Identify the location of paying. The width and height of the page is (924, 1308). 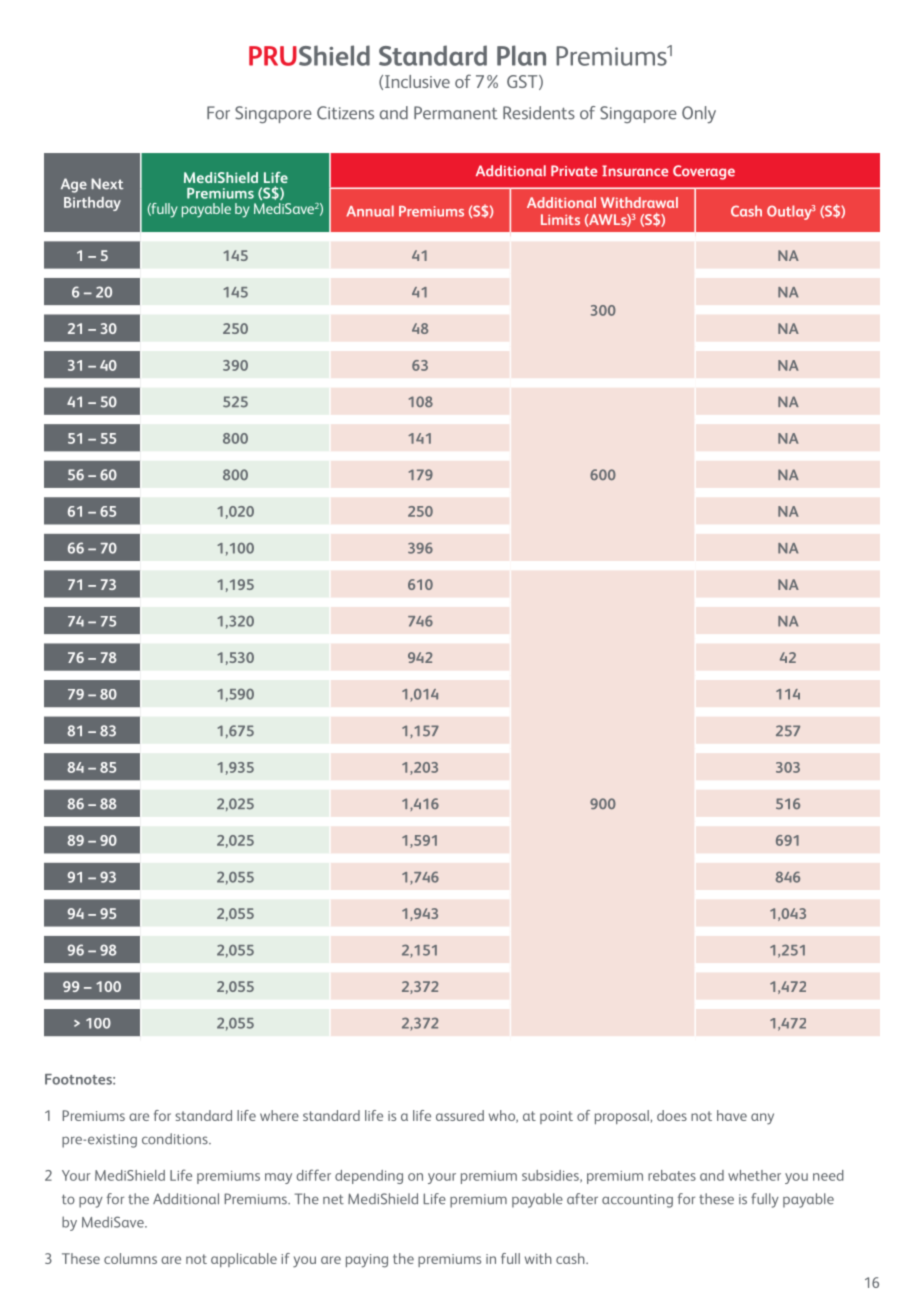
(367, 1261).
